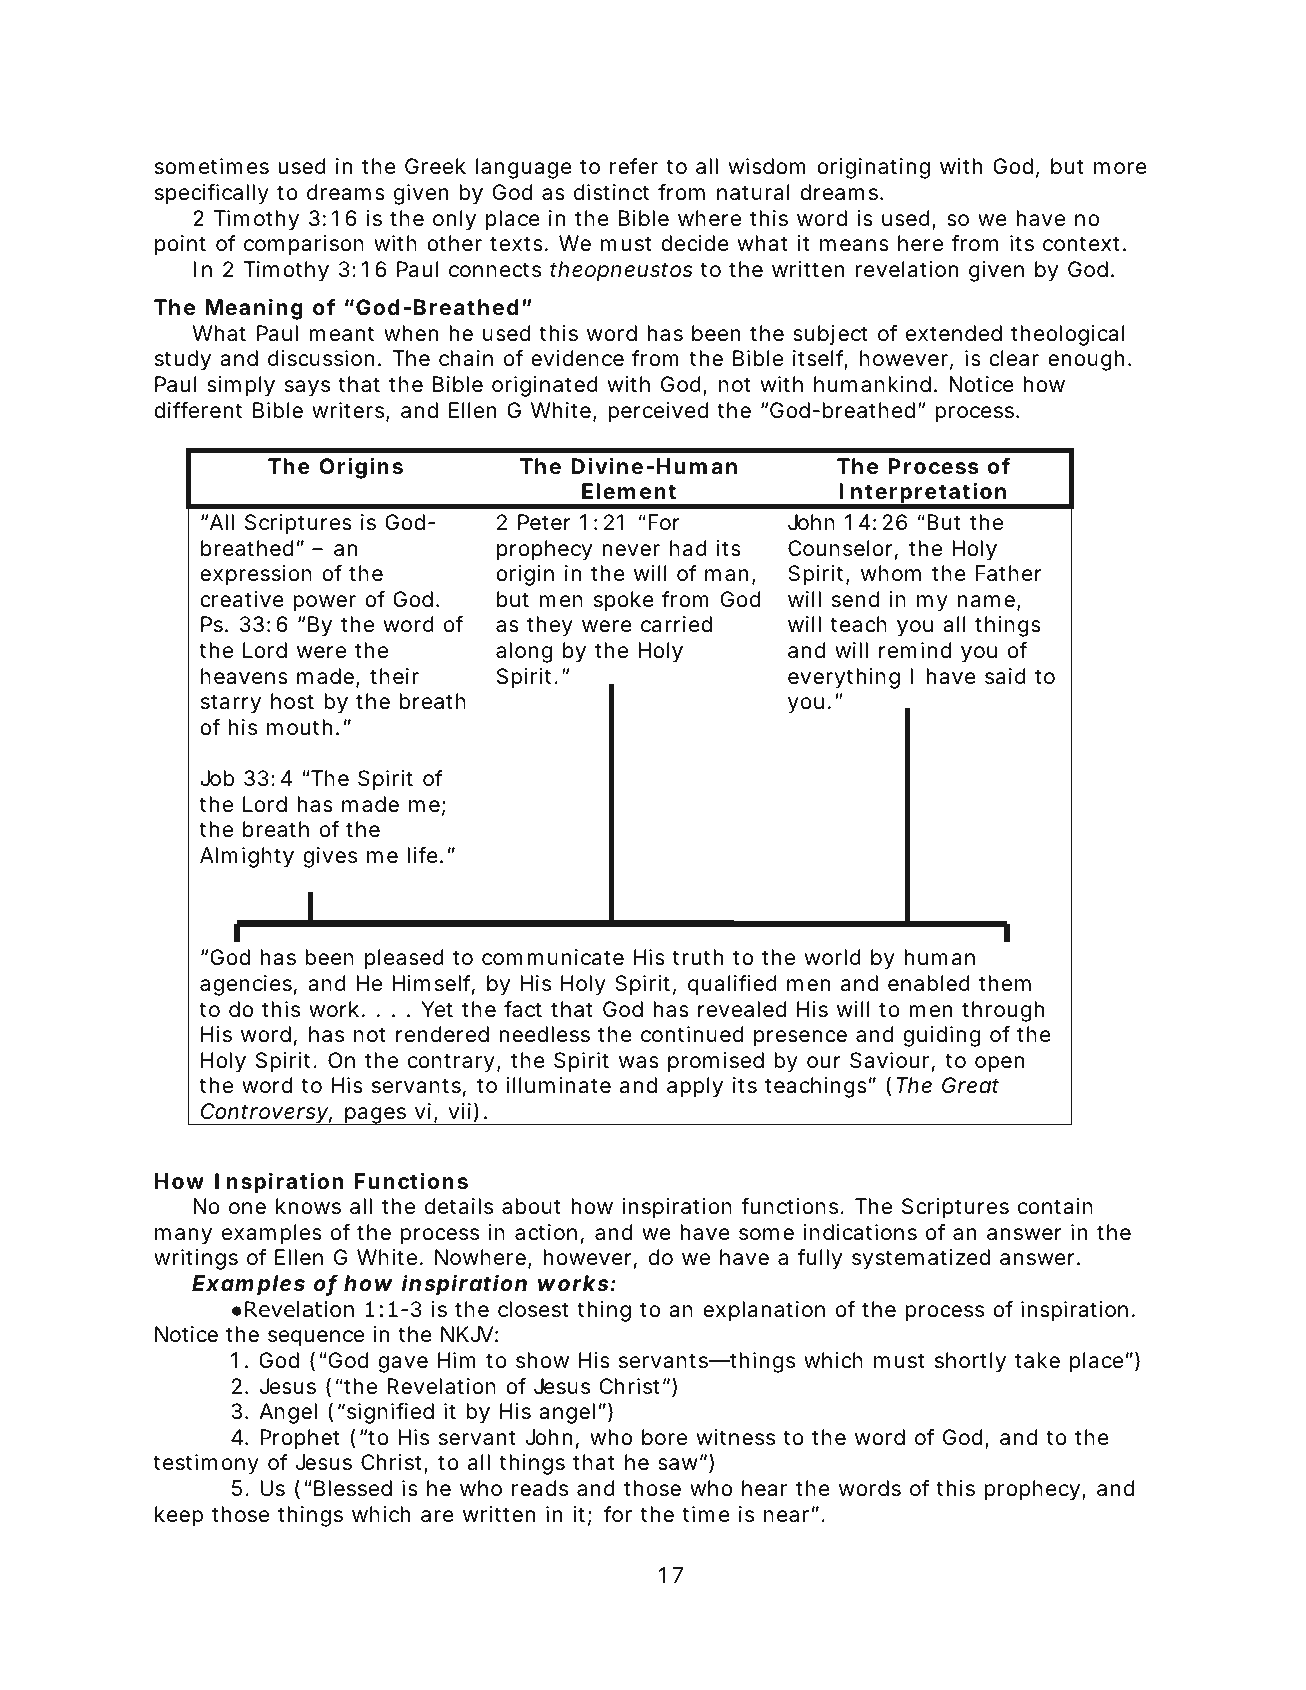 The height and width of the screenshot is (1690, 1306). I want to click on context, so click(1083, 244).
